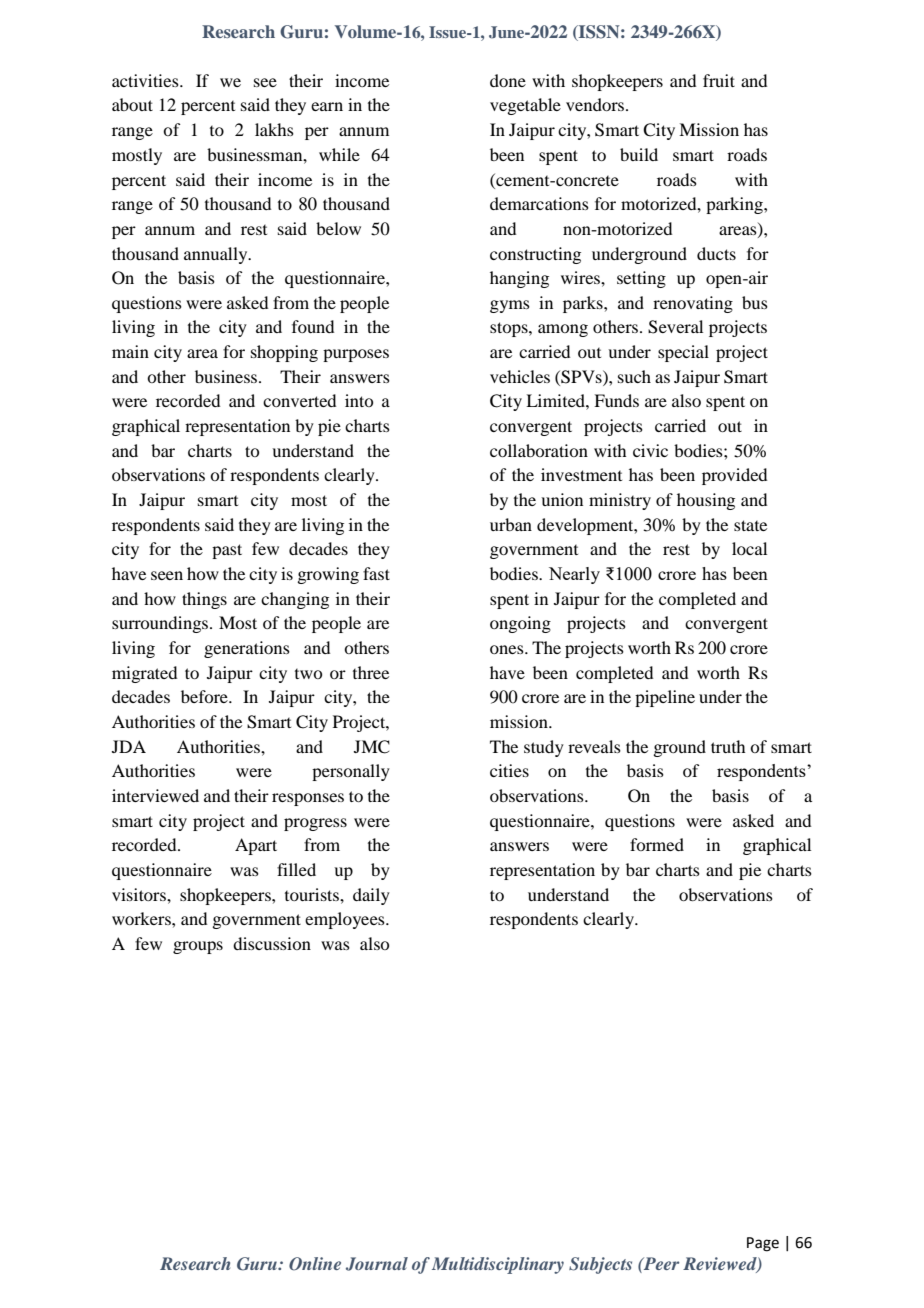 The height and width of the screenshot is (1308, 924). Describe the element at coordinates (520, 376) in the screenshot. I see `vehicles` at that location.
